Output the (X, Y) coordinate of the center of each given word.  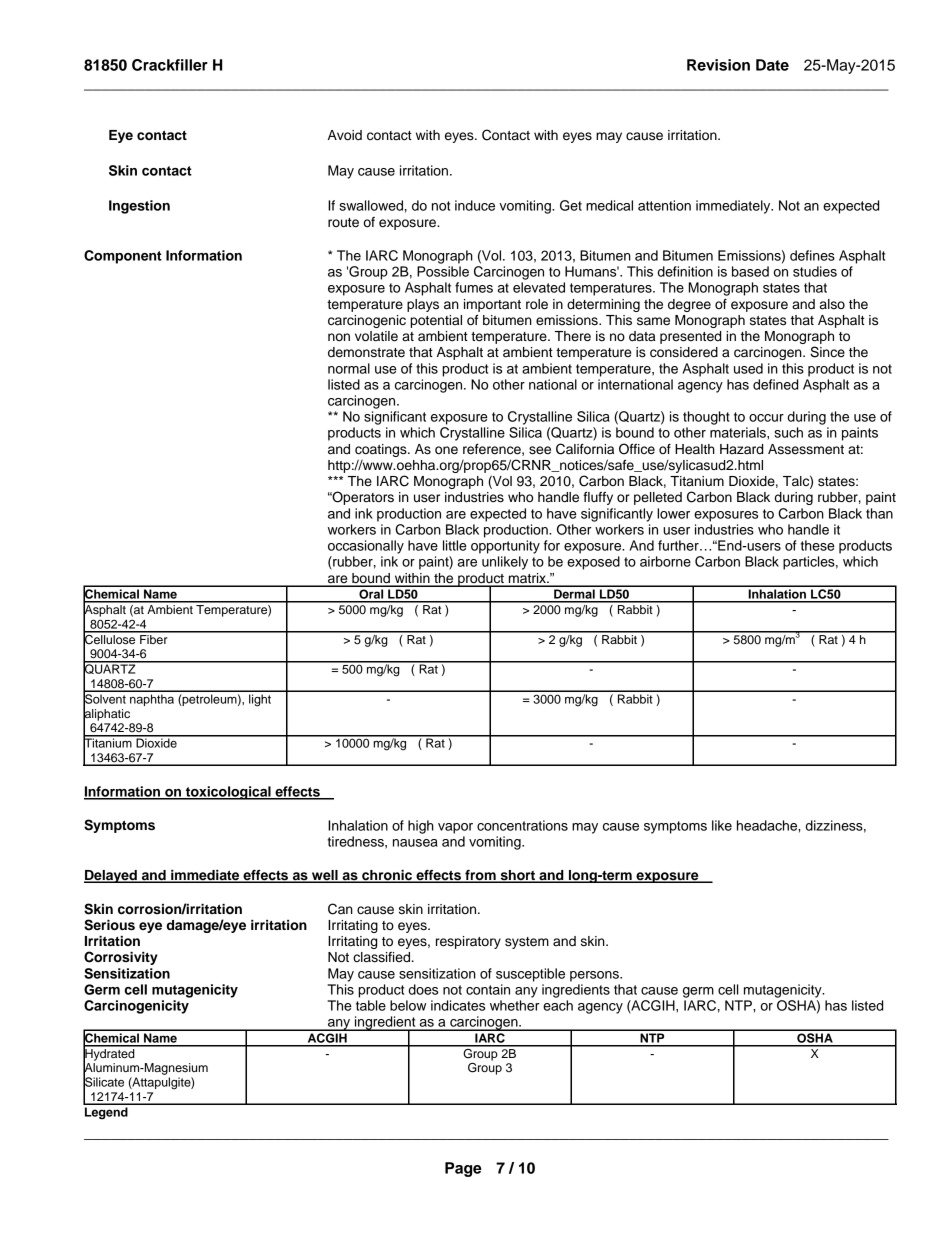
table (371, 1005)
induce (475, 205)
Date (772, 65)
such (788, 432)
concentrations (522, 825)
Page (463, 1169)
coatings (382, 450)
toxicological (228, 793)
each (558, 1005)
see (540, 450)
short (518, 876)
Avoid (345, 135)
